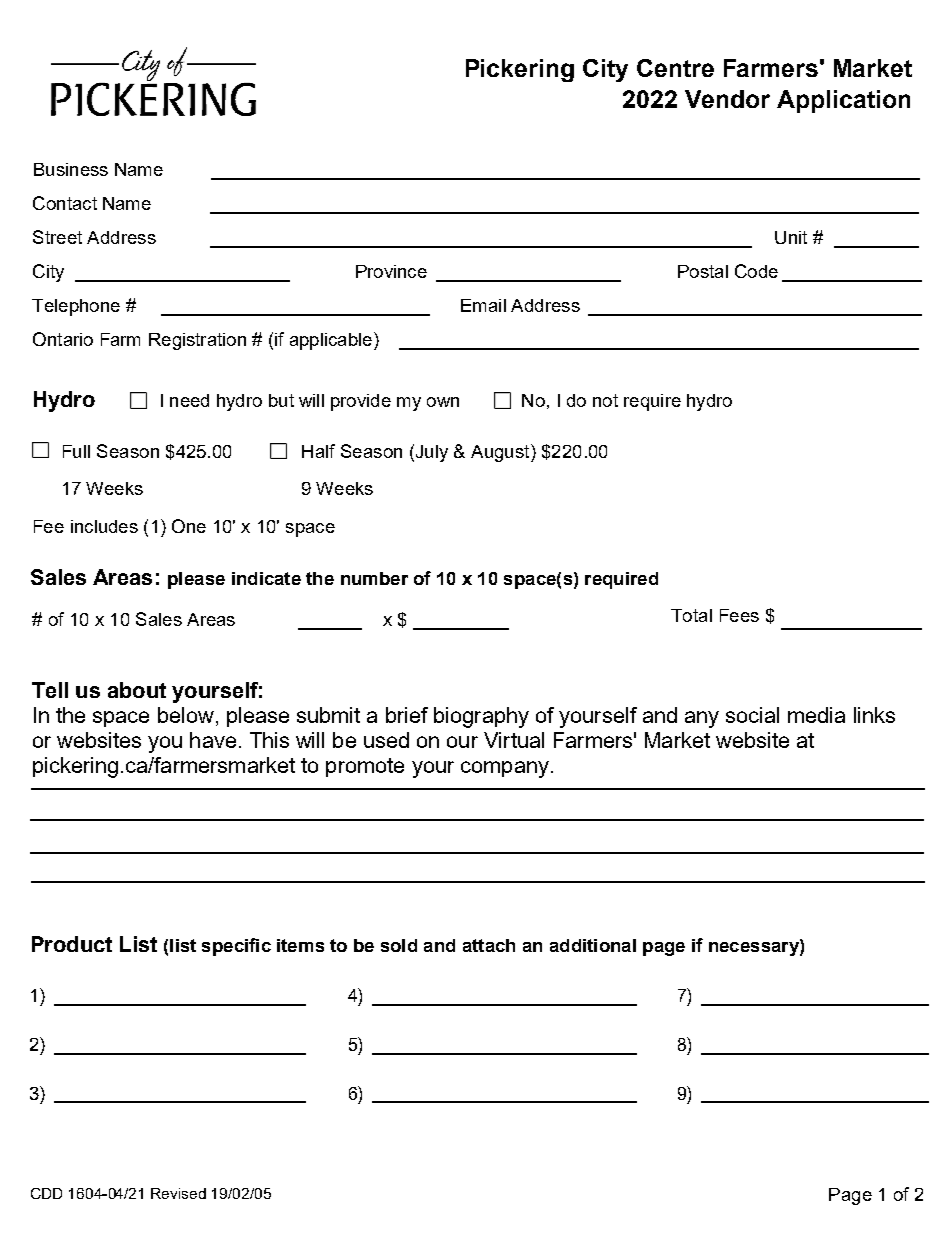 The width and height of the page is (952, 1233). I want to click on about, so click(137, 690).
